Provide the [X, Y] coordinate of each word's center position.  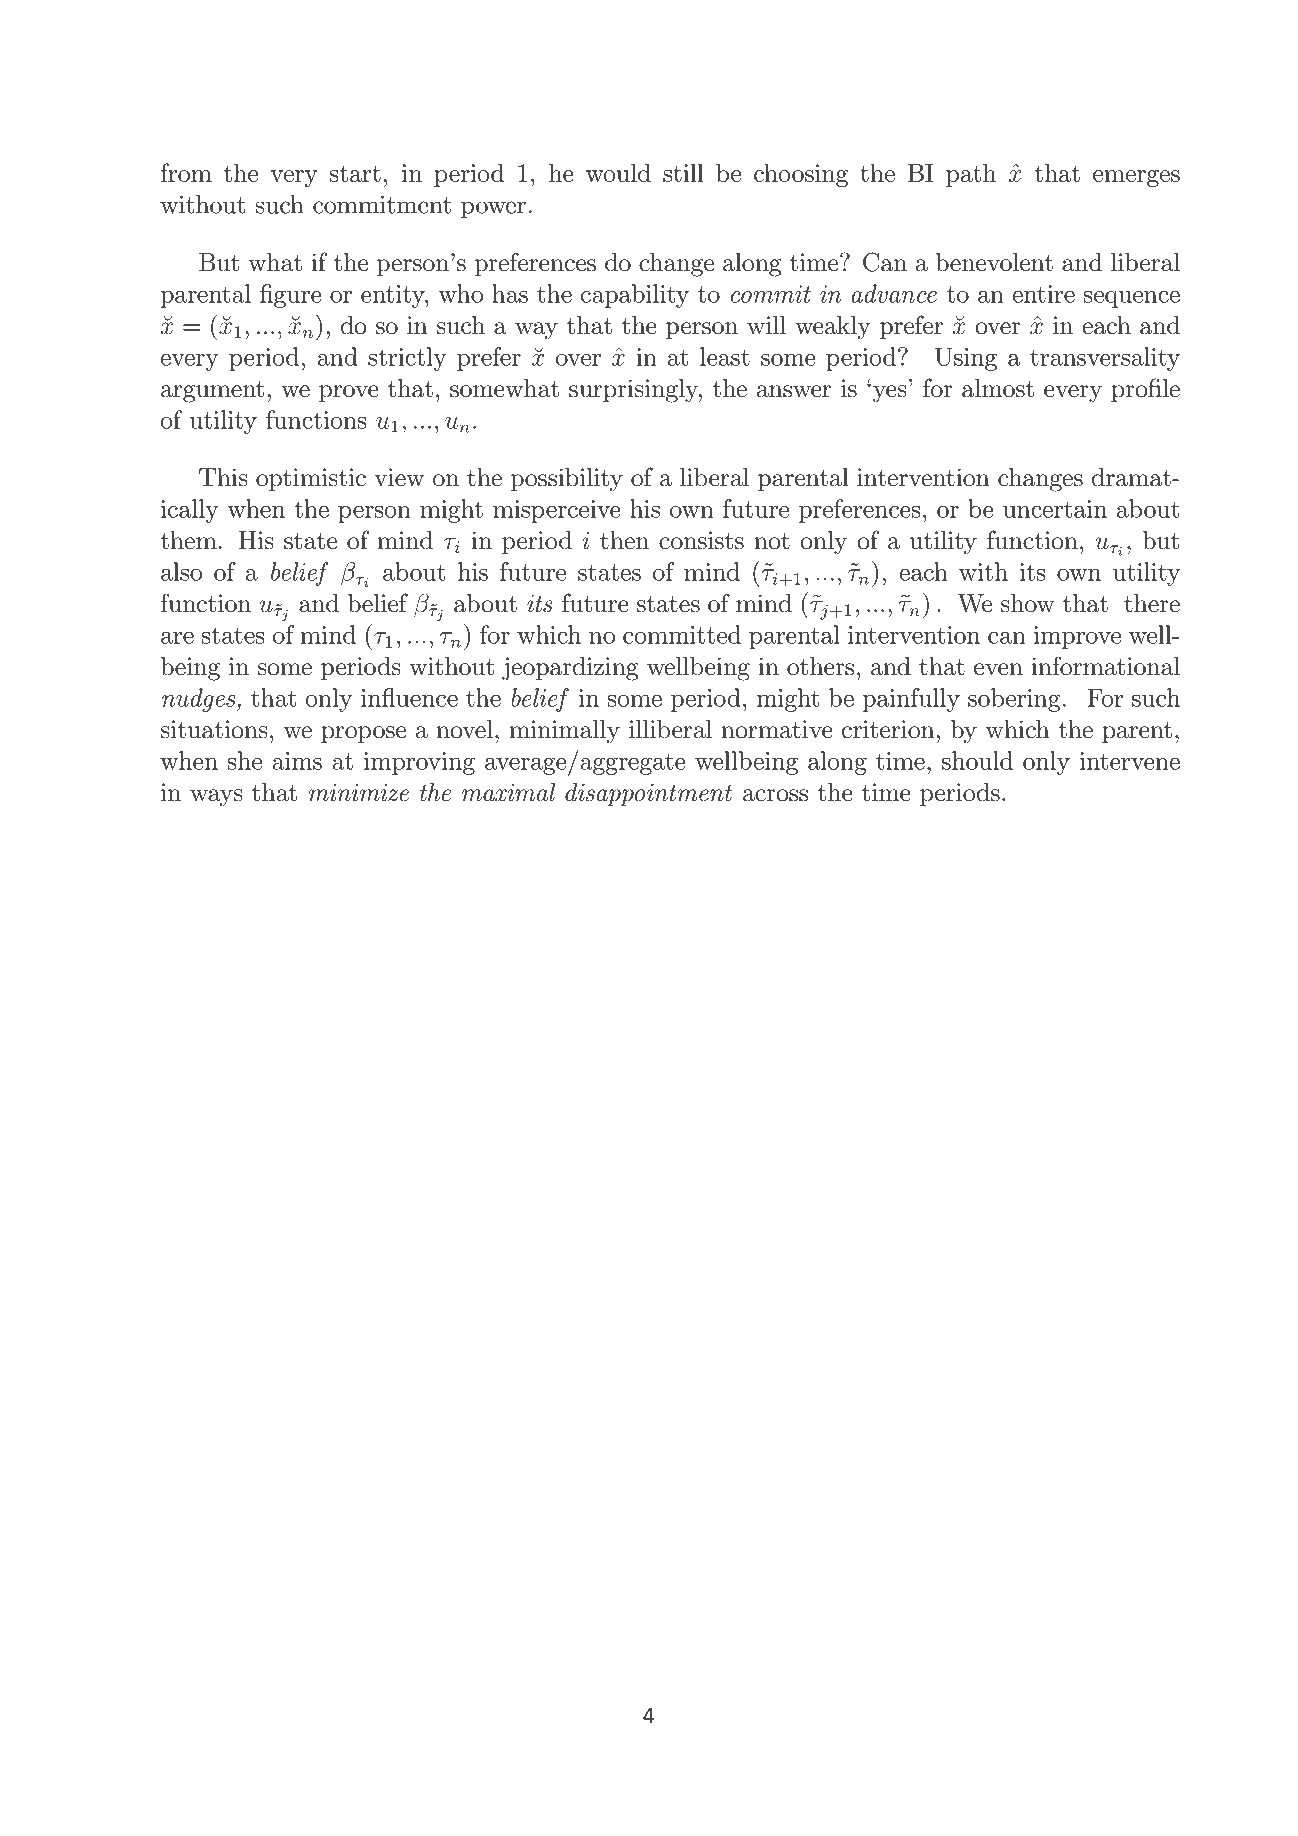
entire [1043, 294]
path [971, 175]
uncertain [1055, 509]
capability [635, 296]
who [461, 293]
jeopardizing [570, 669]
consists [701, 540]
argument [212, 392]
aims [297, 761]
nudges [200, 700]
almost [998, 388]
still [683, 172]
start [355, 173]
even [998, 669]
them [188, 540]
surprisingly [634, 391]
